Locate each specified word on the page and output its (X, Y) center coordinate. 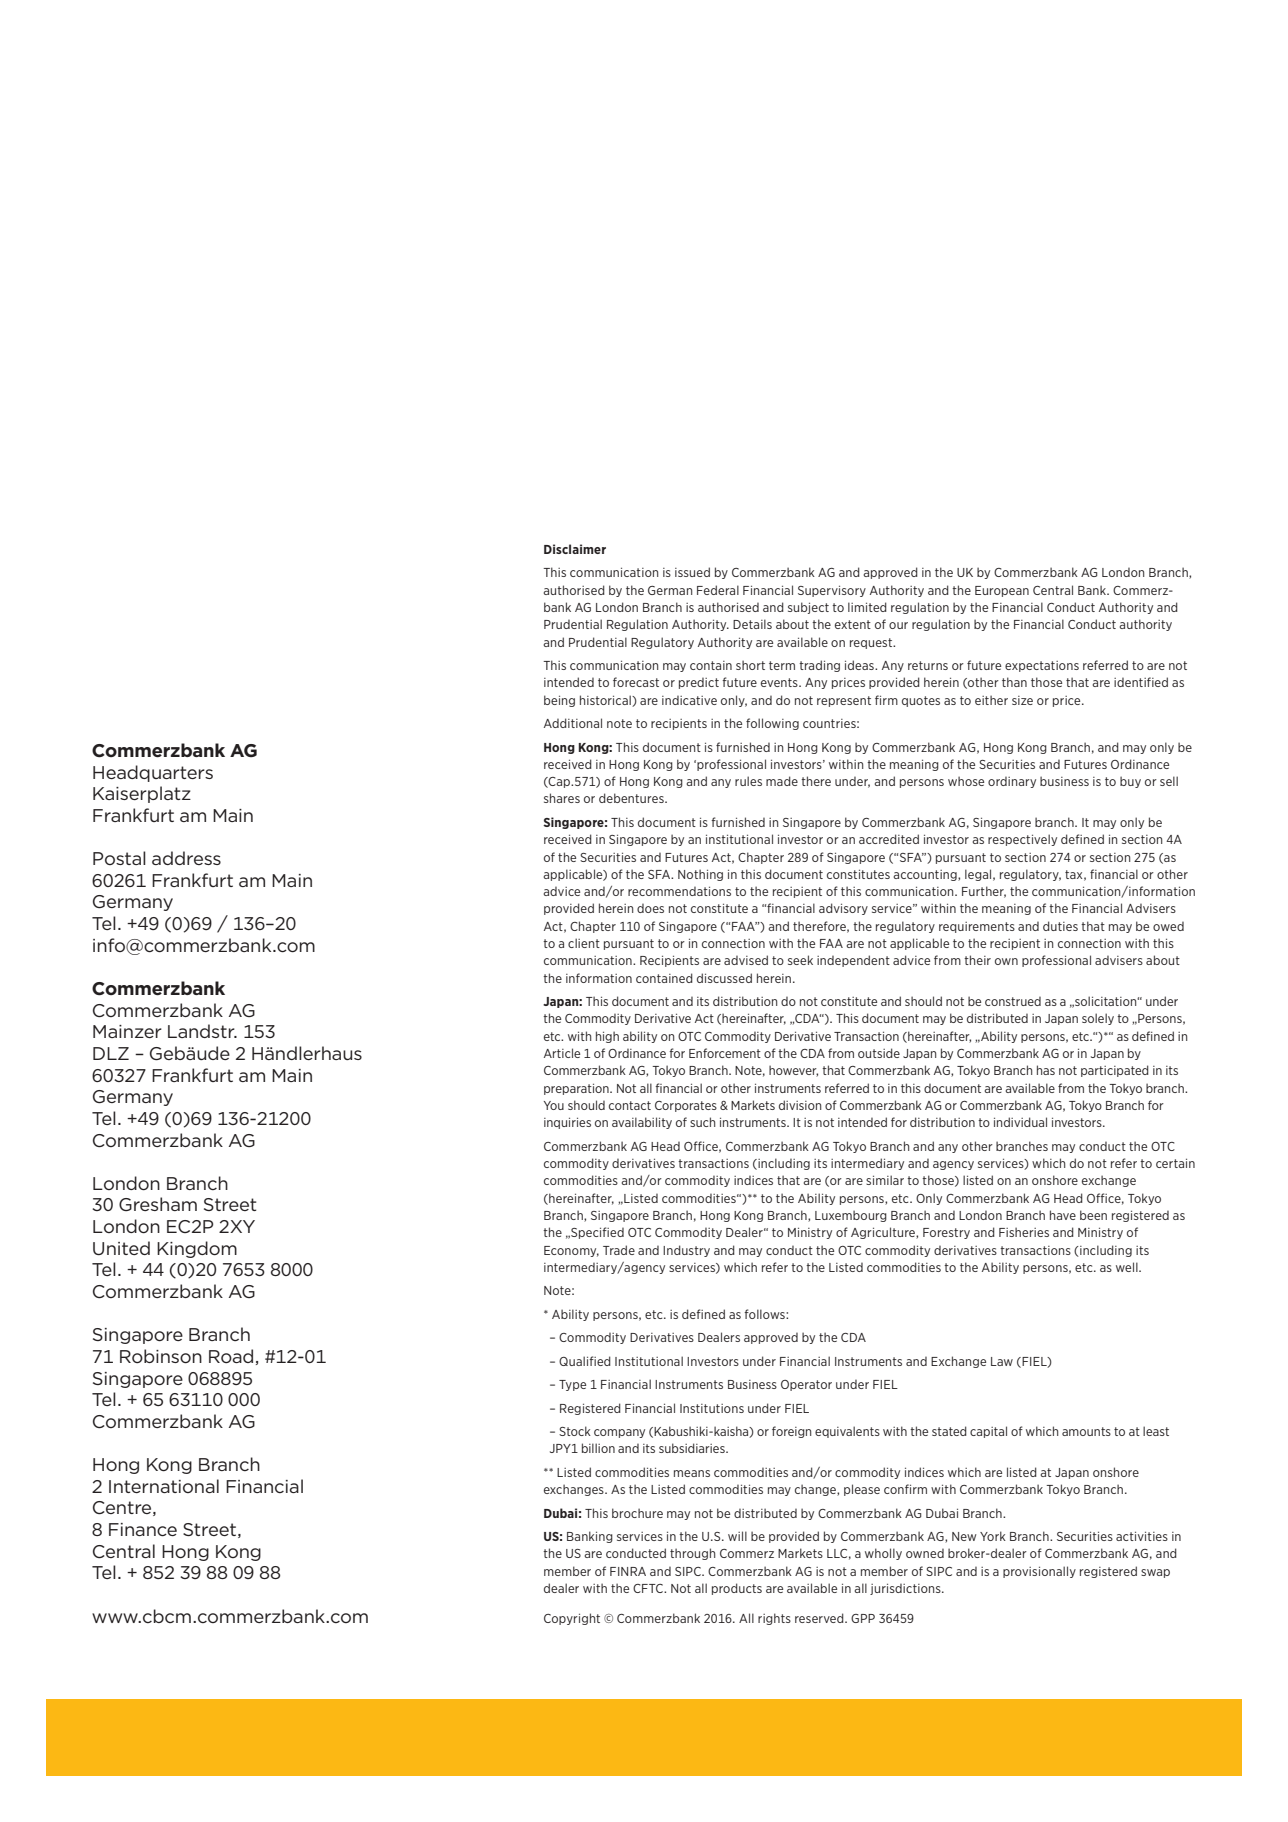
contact (630, 1105)
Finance (143, 1529)
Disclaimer (575, 549)
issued (692, 572)
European (1002, 591)
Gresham (158, 1204)
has (1046, 1070)
